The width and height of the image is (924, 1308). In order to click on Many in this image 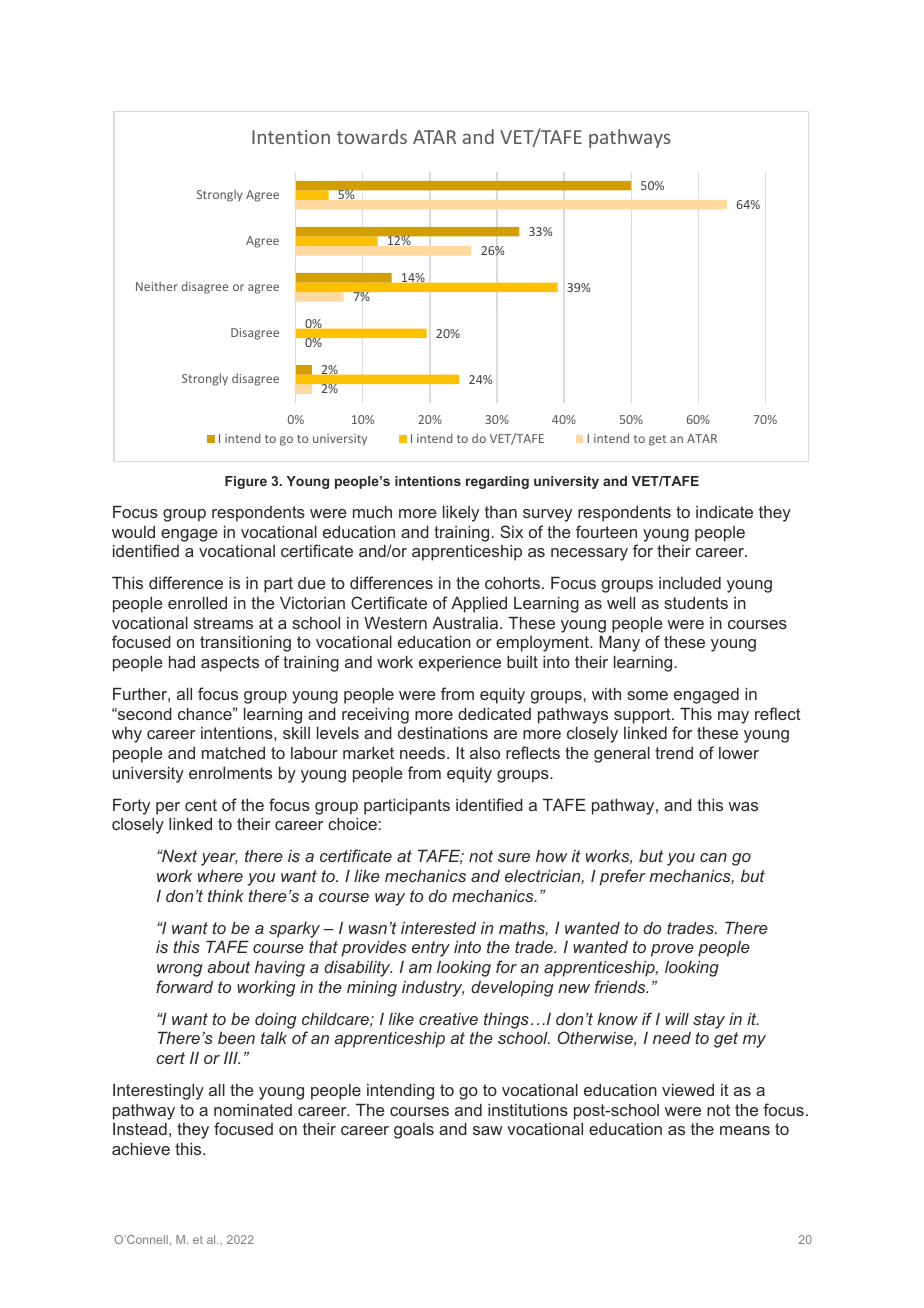, I will do `click(619, 644)`.
